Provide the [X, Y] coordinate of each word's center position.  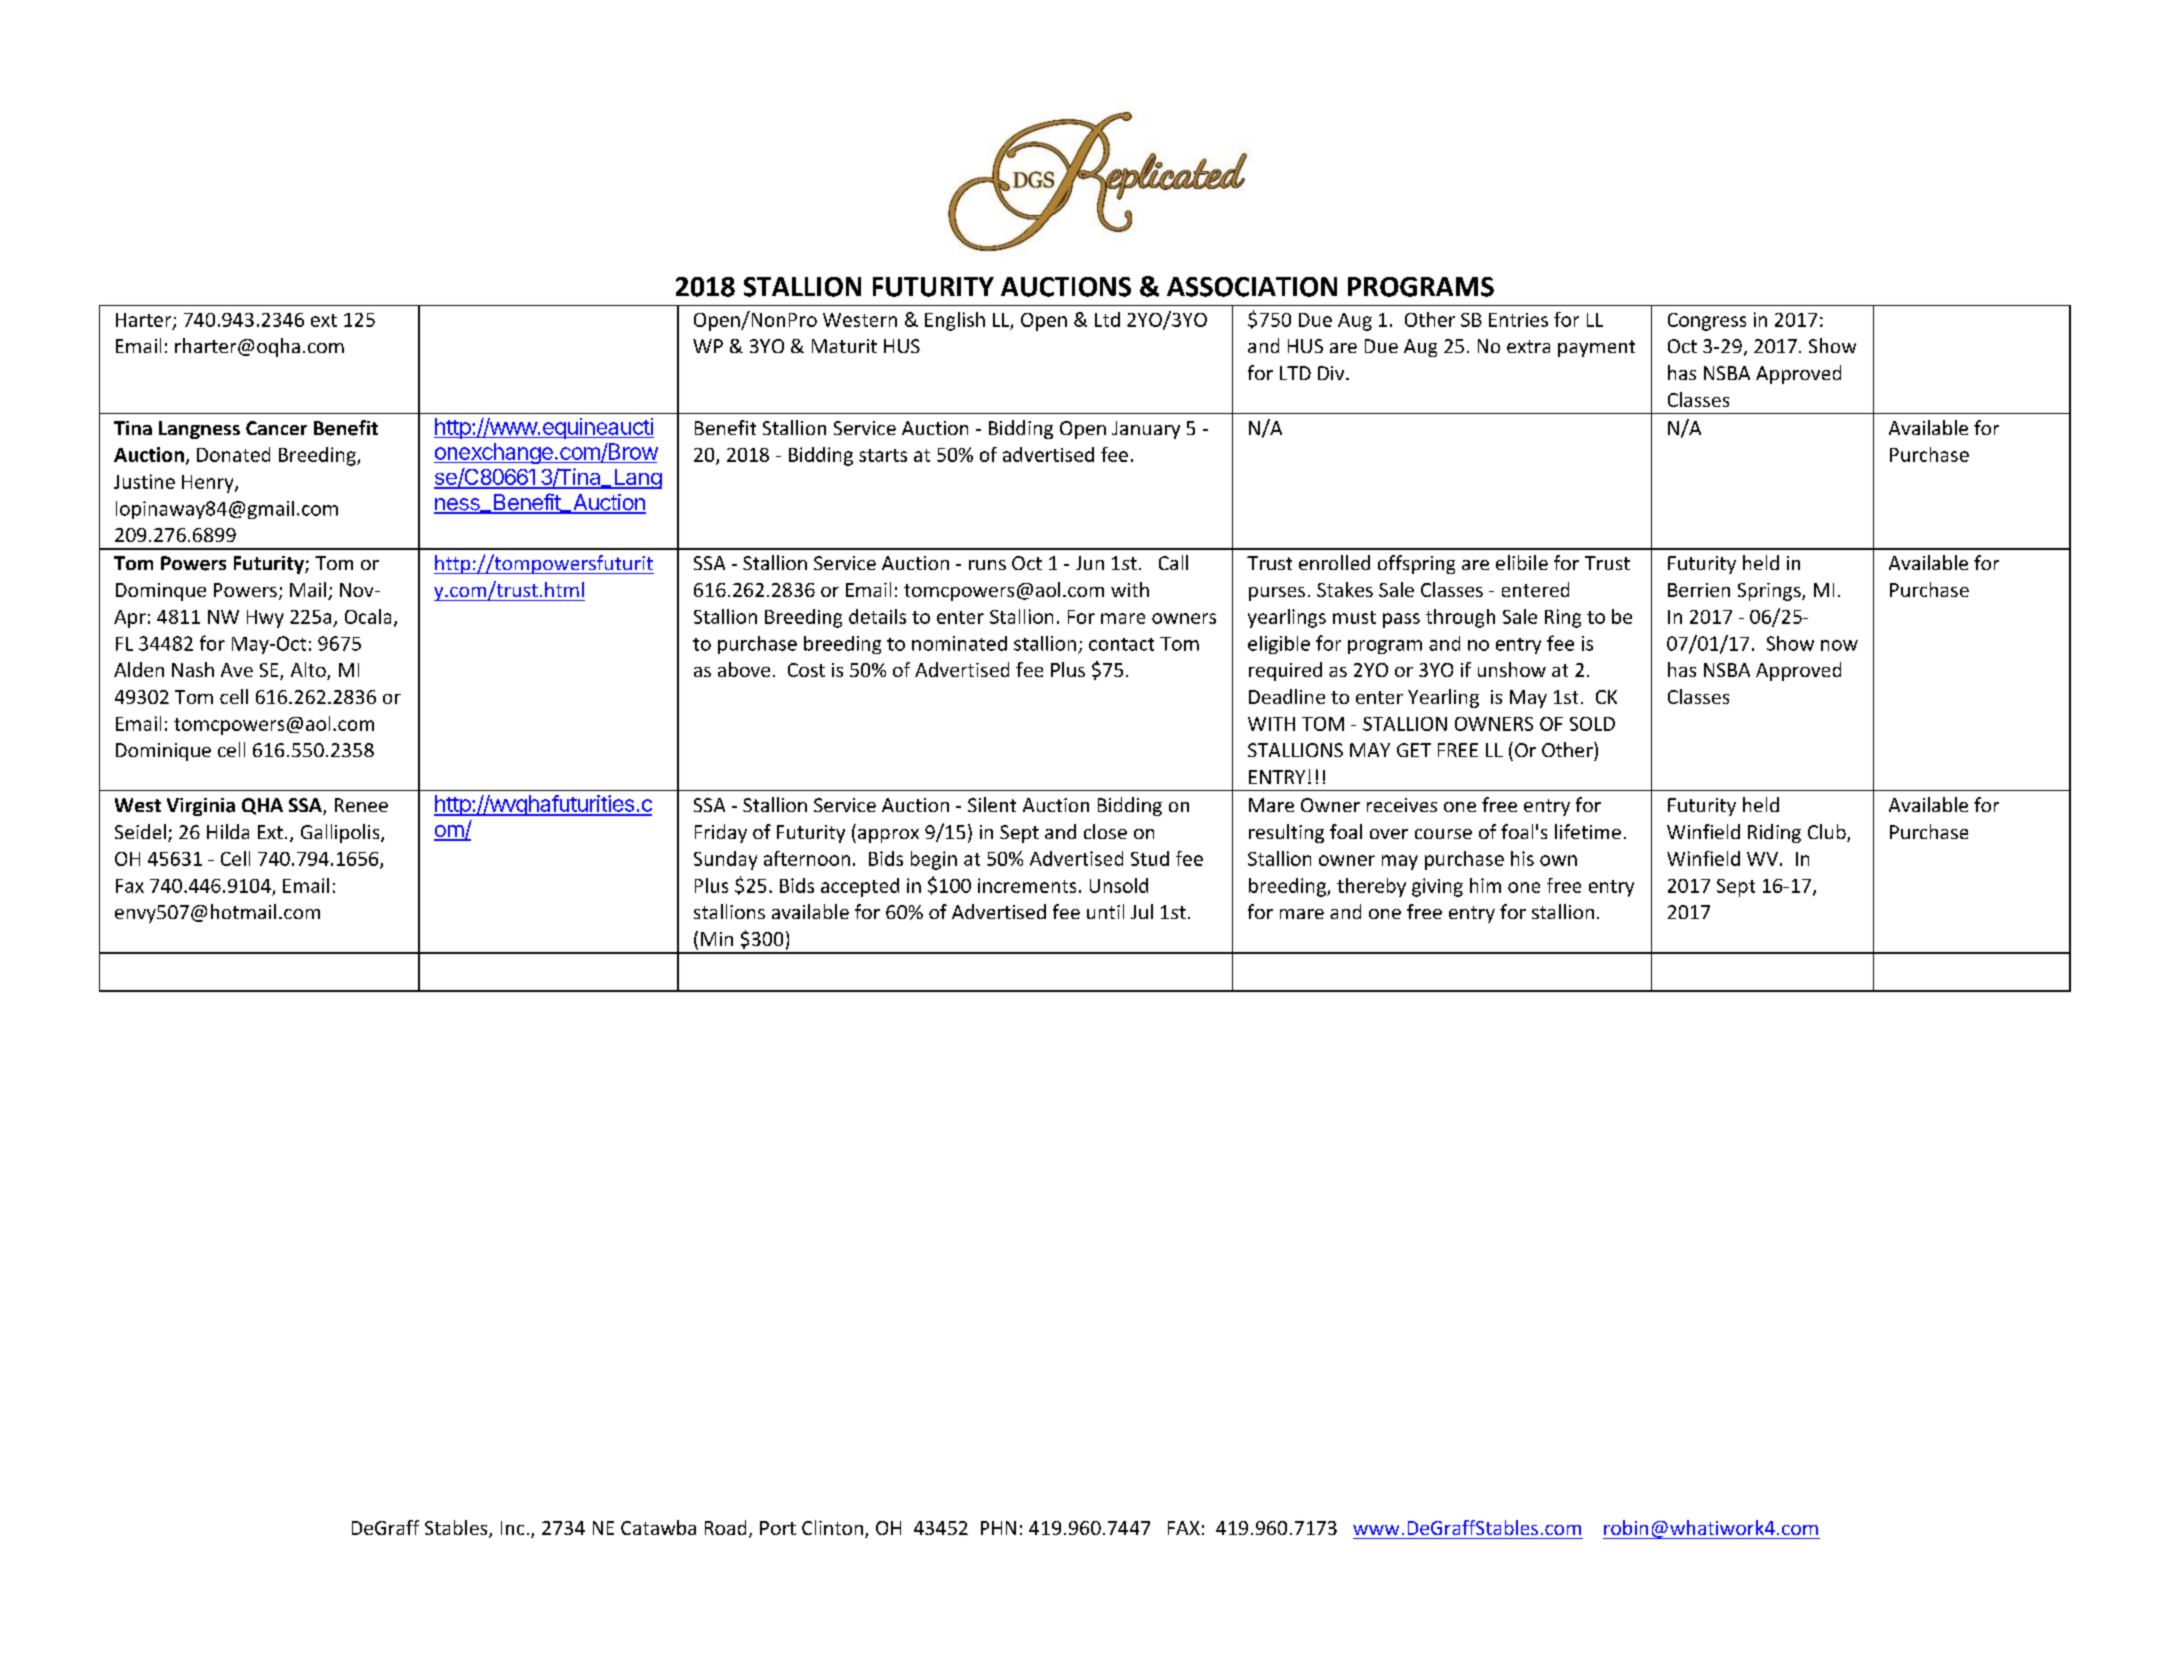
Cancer [276, 428]
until [1105, 911]
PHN [998, 1528]
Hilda [228, 831]
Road [725, 1527]
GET [1414, 750]
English [955, 321]
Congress [1707, 322]
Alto [309, 671]
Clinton [832, 1527]
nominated [959, 643]
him [1485, 885]
